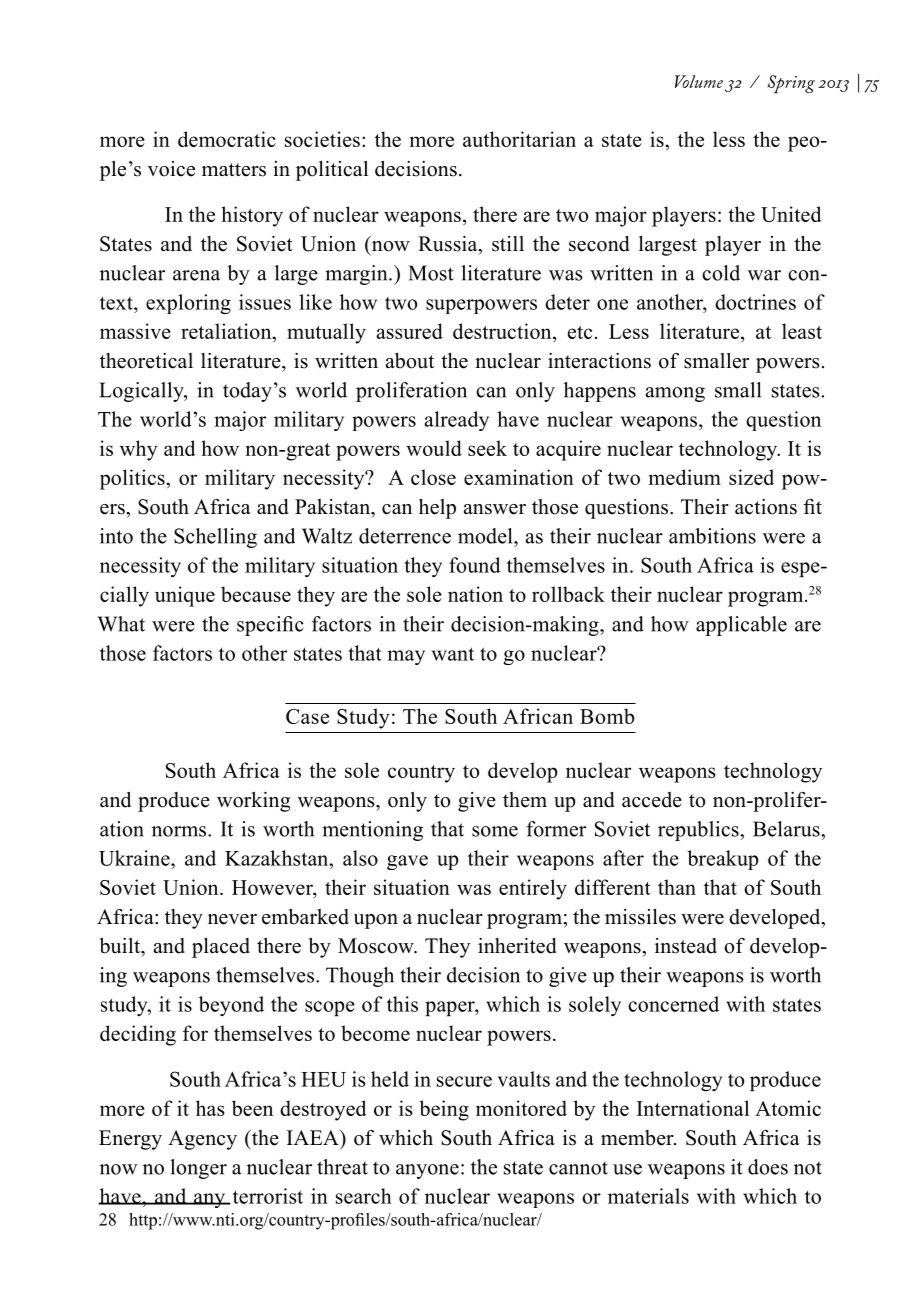 This screenshot has width=921, height=1316. What do you see at coordinates (427, 1171) in the screenshot?
I see `anyone` at bounding box center [427, 1171].
